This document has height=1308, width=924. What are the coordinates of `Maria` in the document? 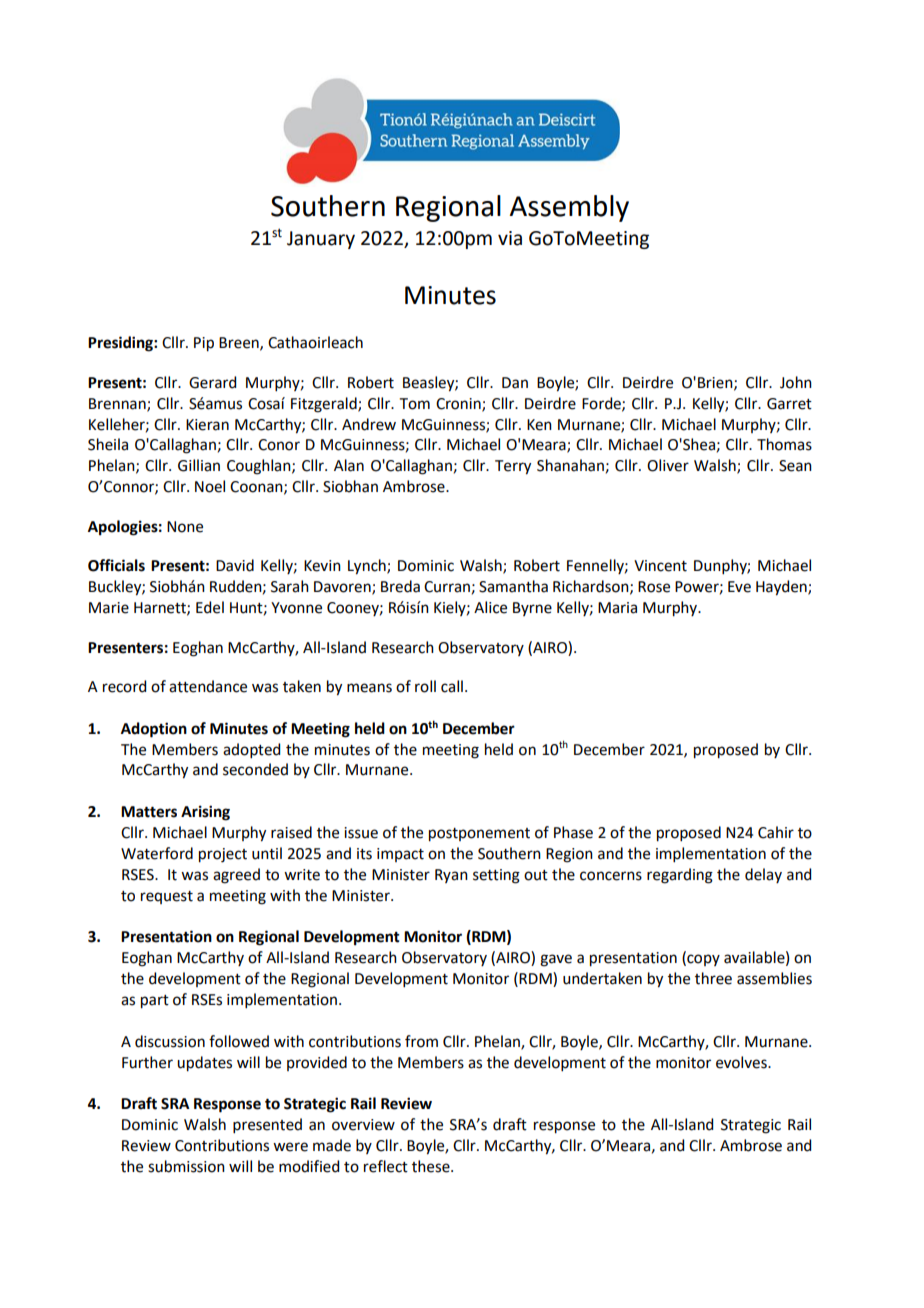 It's located at (617, 608).
